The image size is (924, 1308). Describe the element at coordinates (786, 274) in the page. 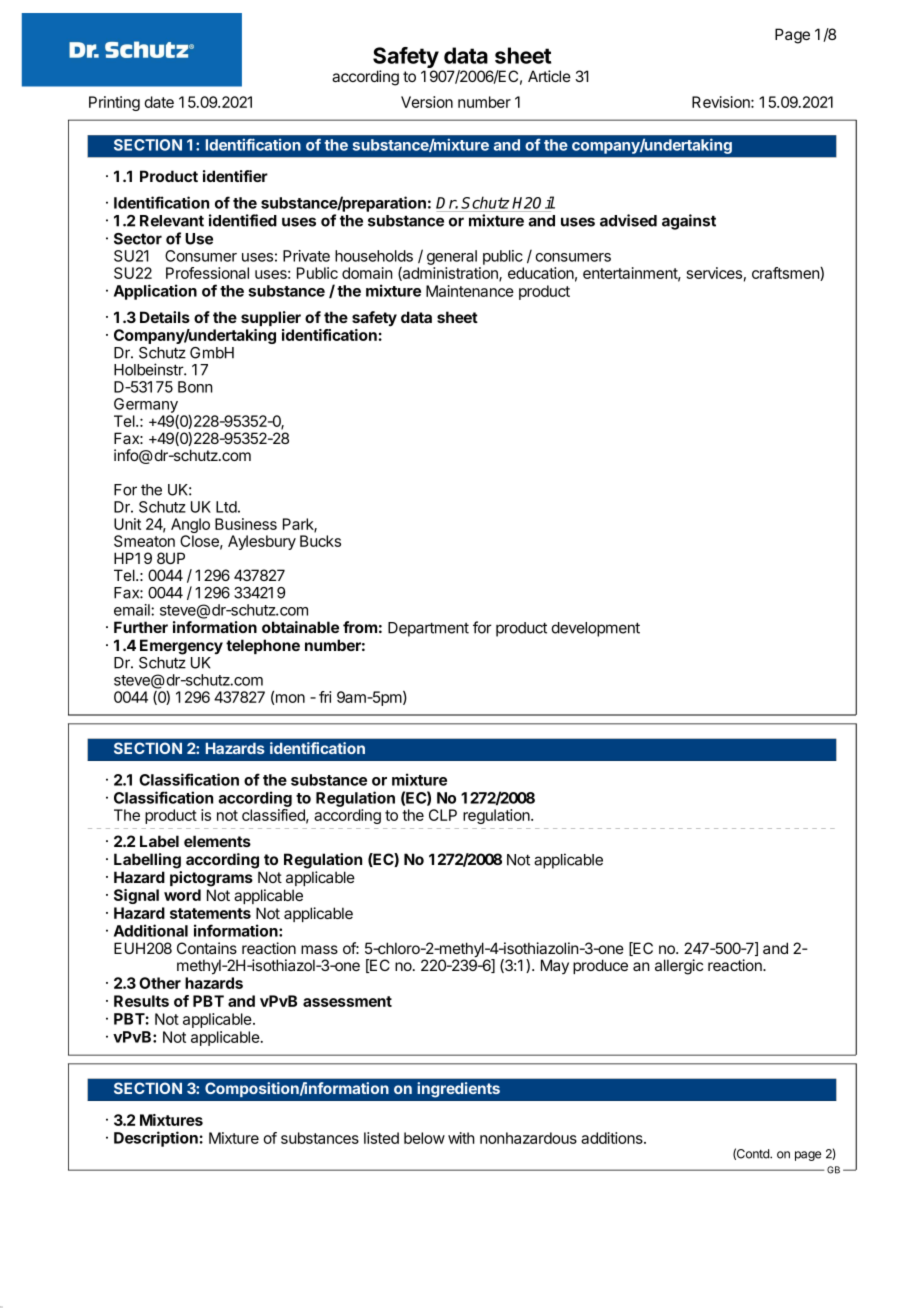

I see `craftsmen` at that location.
